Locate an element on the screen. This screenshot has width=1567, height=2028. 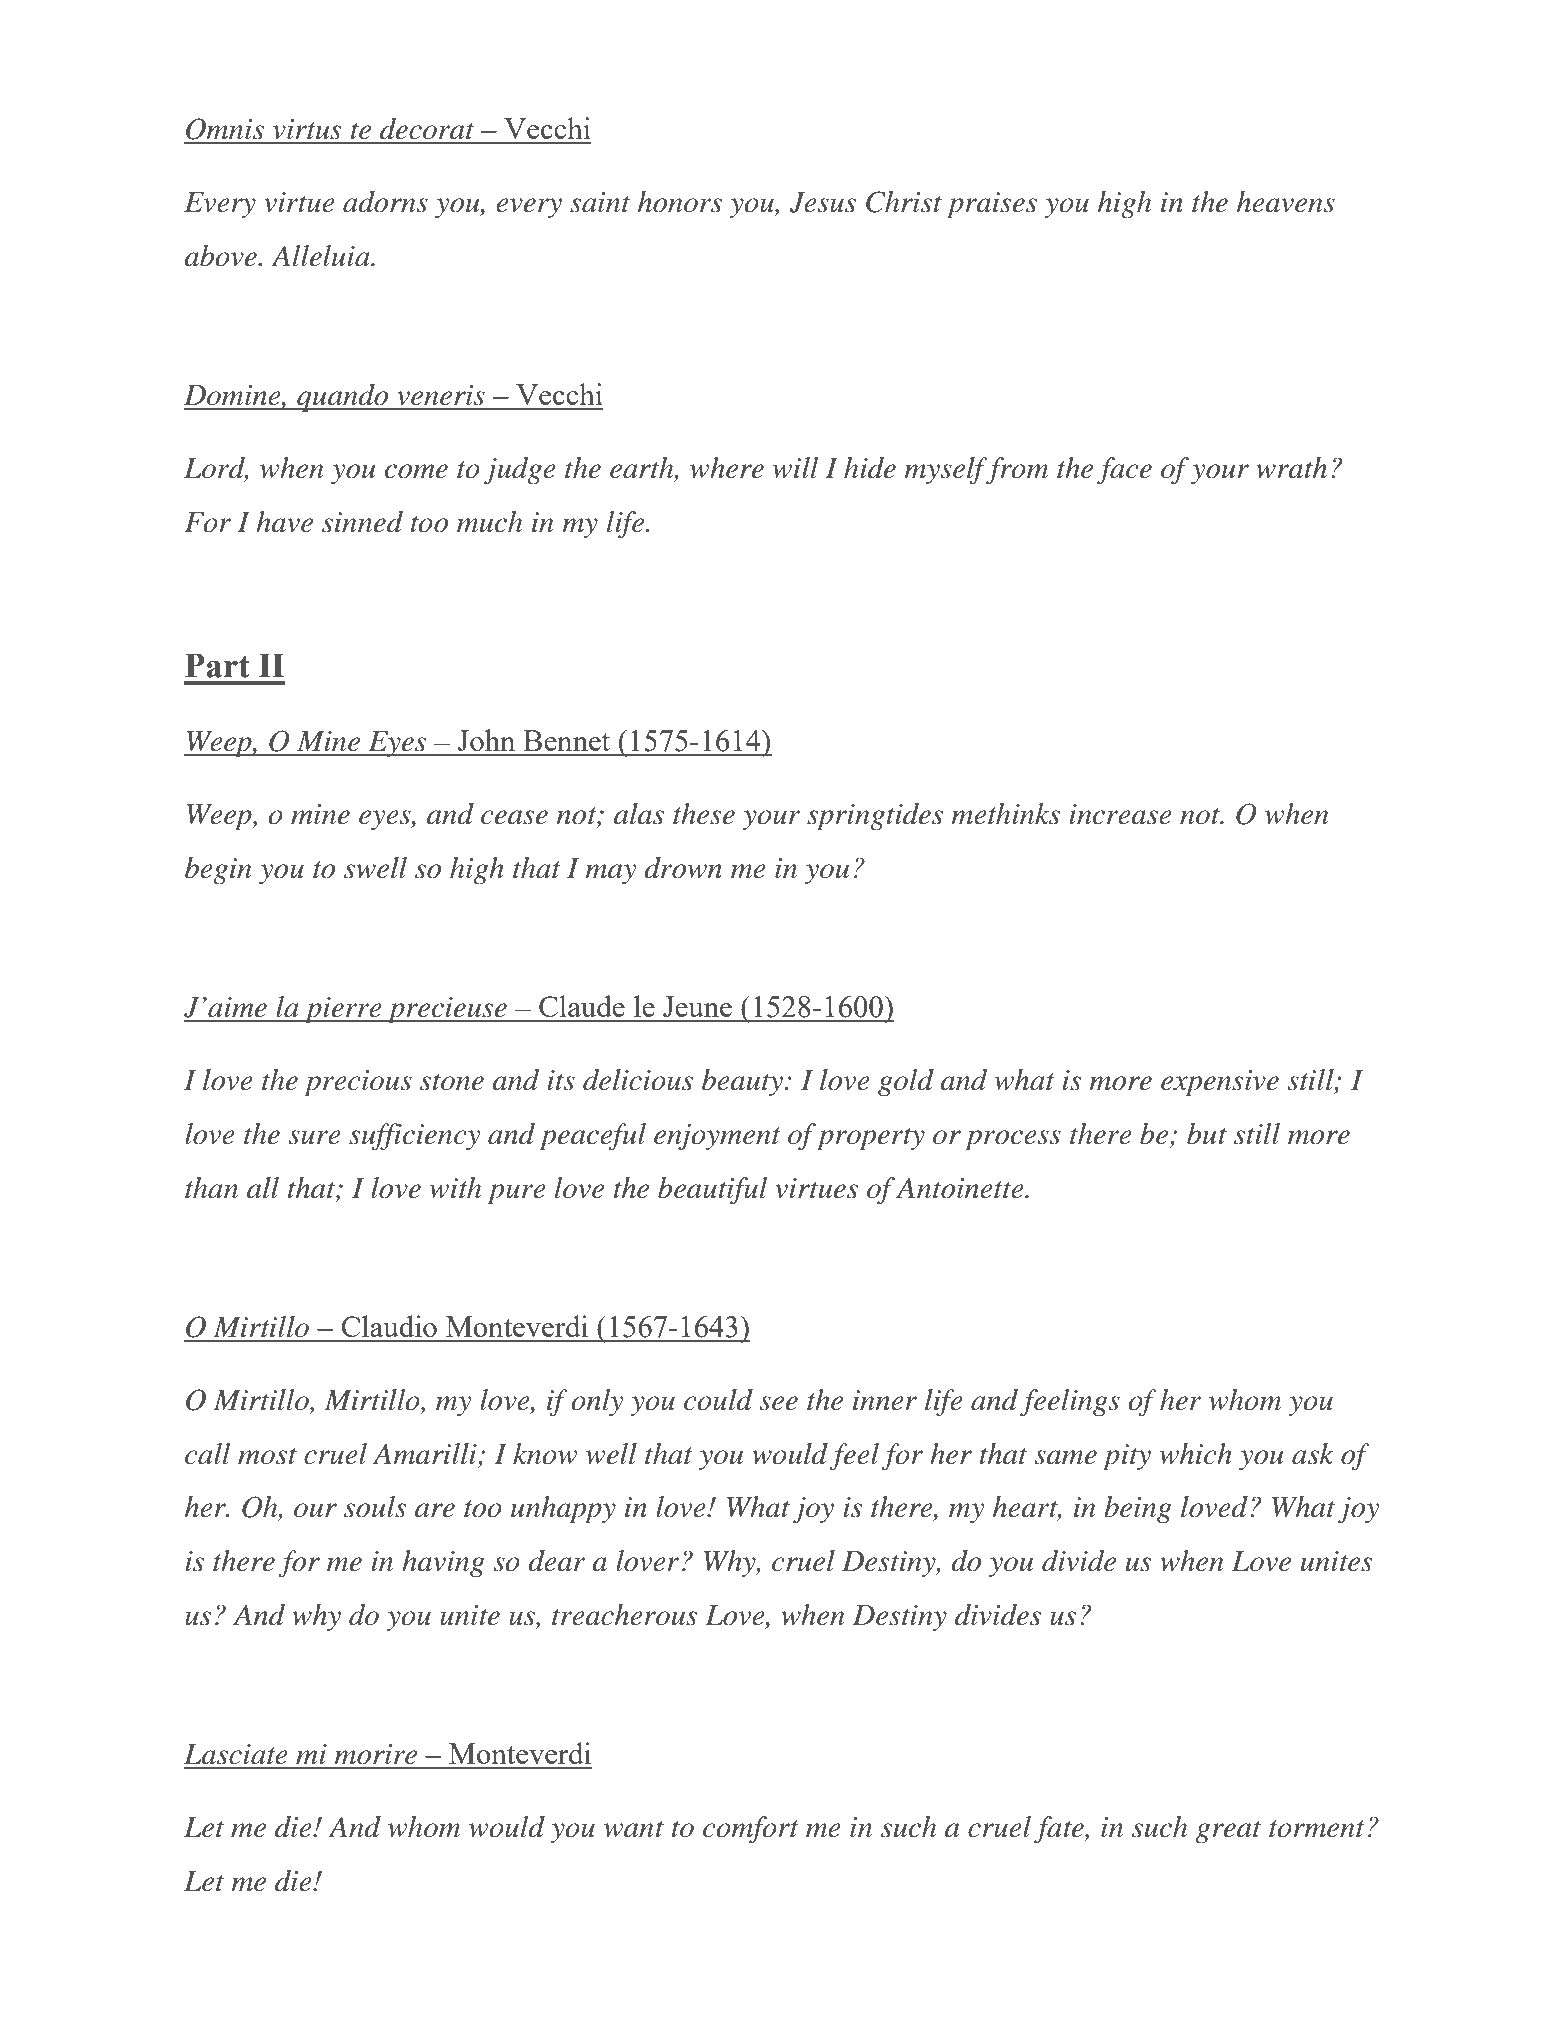
expensive is located at coordinates (1220, 1083).
